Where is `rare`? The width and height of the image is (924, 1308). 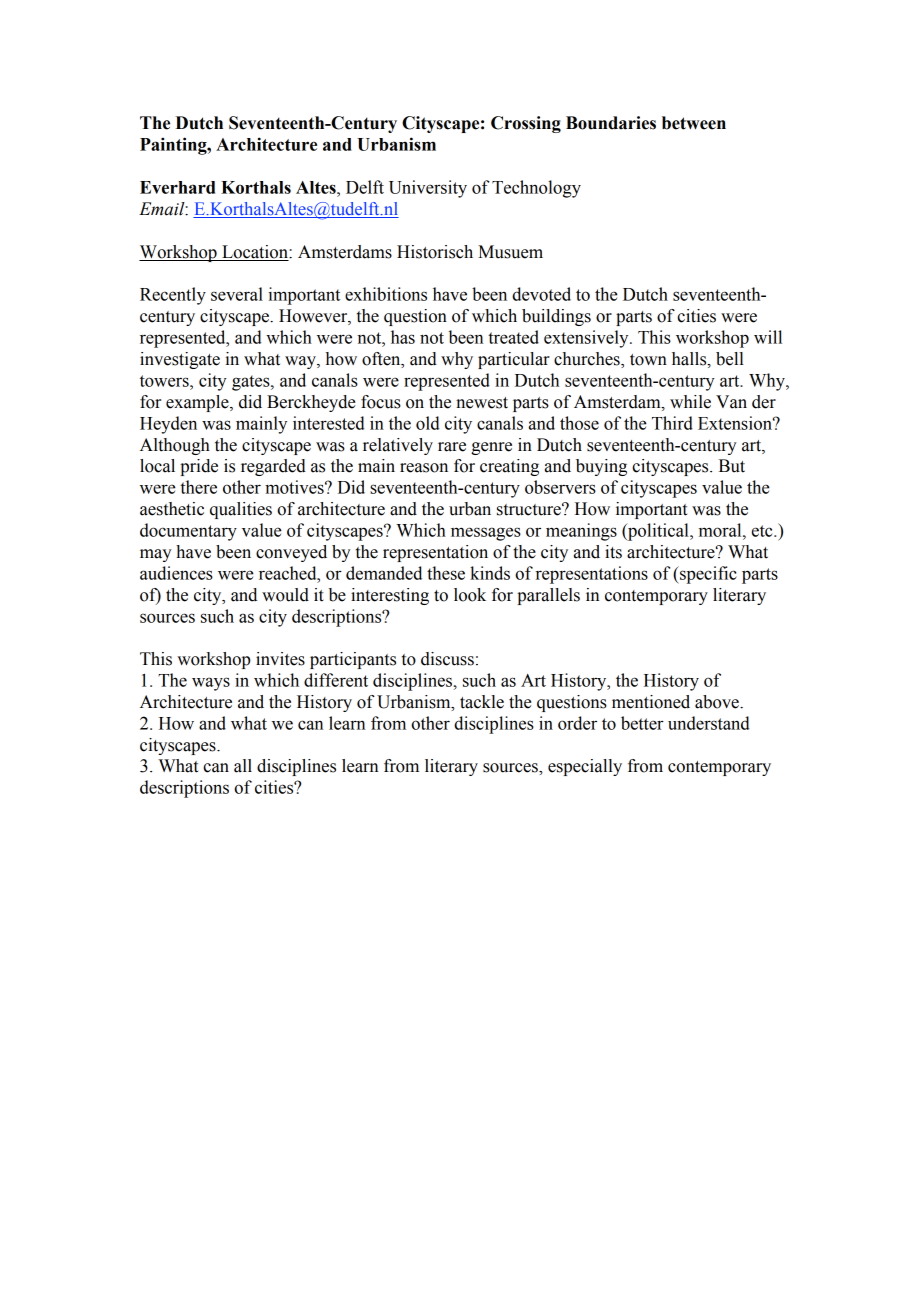
rare is located at coordinates (452, 447).
